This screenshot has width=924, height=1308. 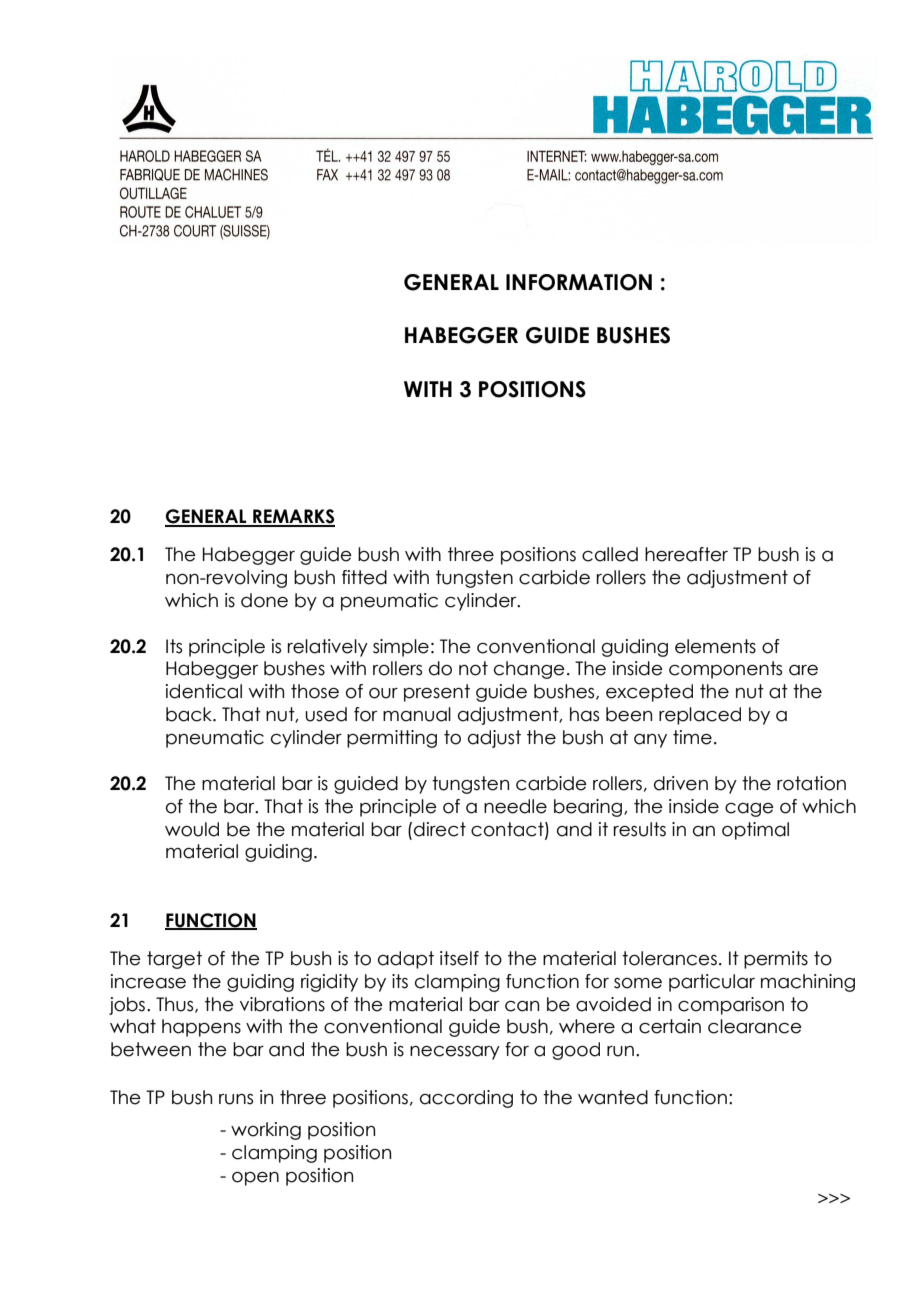 I want to click on would, so click(x=192, y=829).
